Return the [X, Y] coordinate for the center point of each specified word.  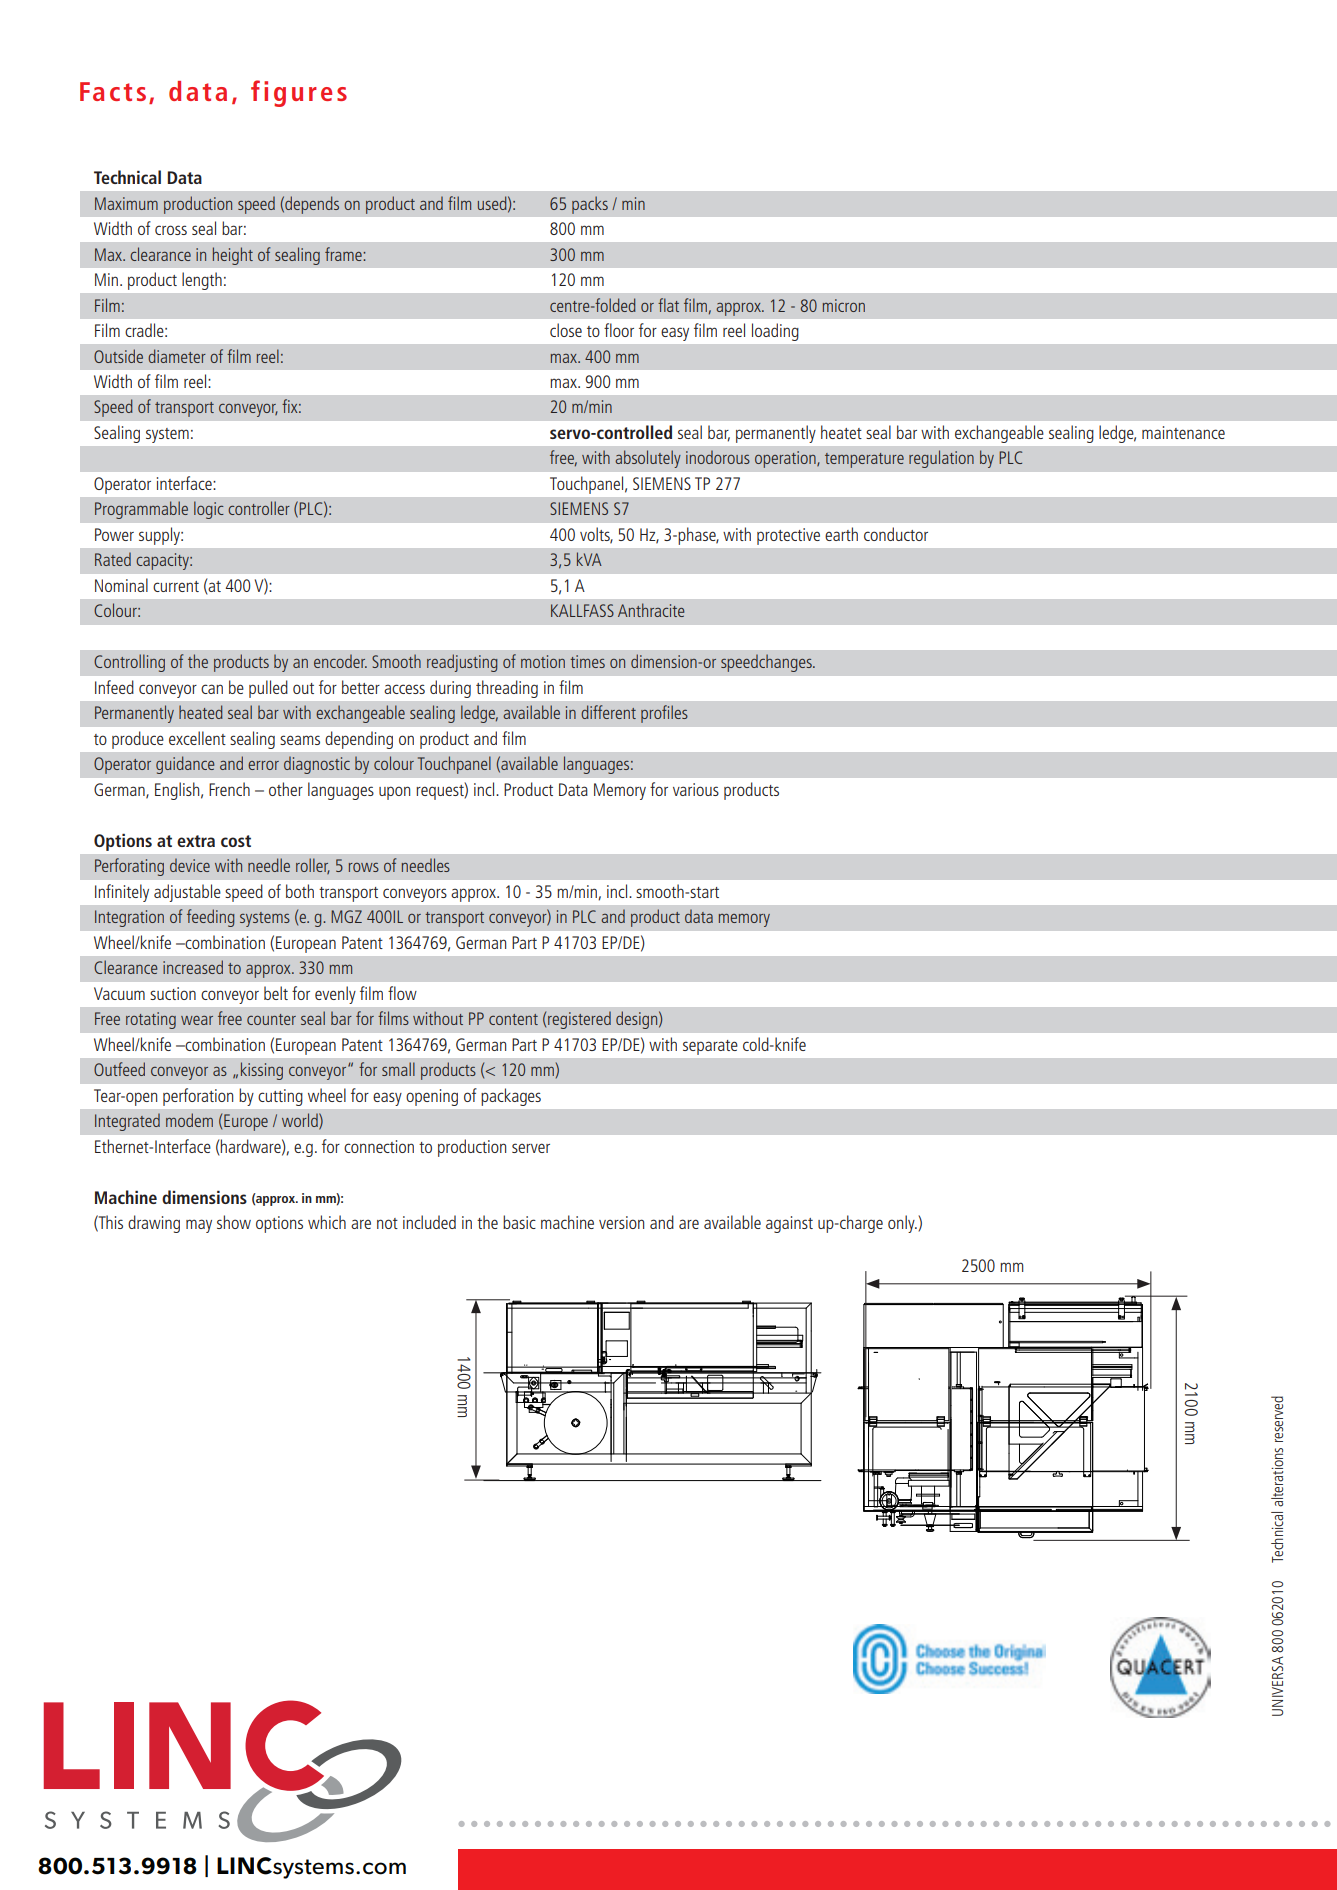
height [233, 256]
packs [590, 205]
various [696, 789]
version [621, 1222]
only [902, 1224]
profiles [664, 714]
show [234, 1222]
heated [201, 712]
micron [844, 305]
